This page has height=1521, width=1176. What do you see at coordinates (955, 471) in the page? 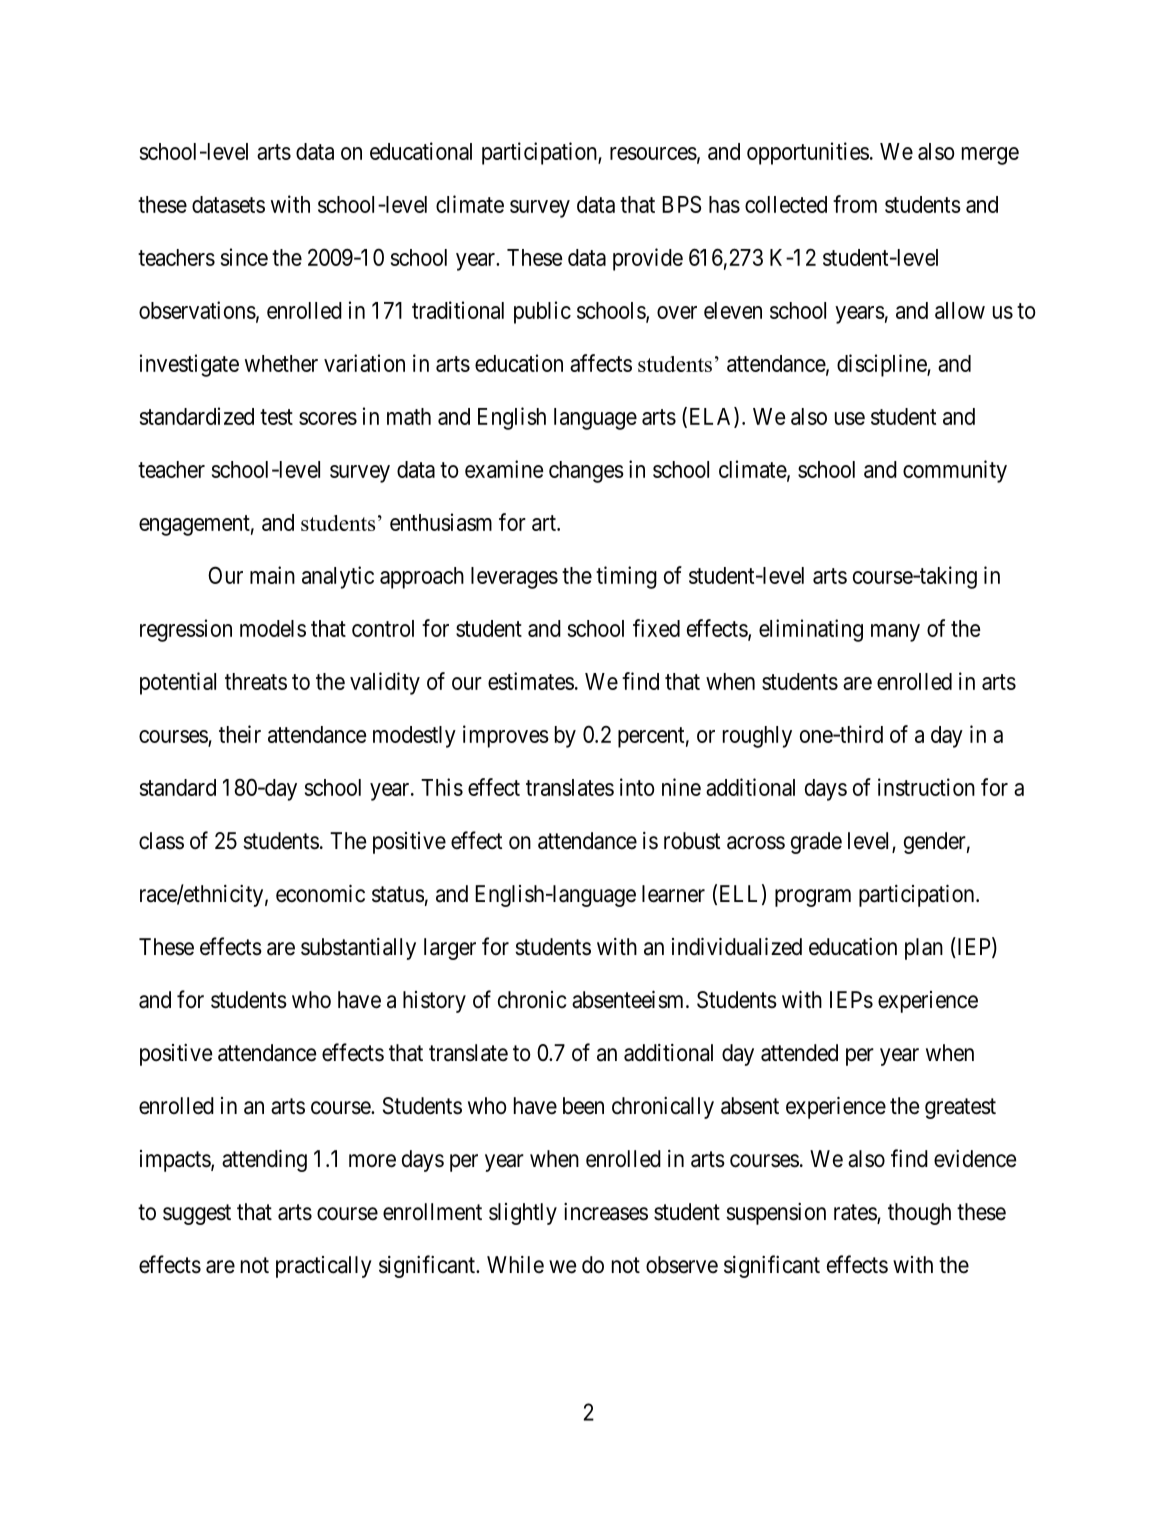
I see `community` at bounding box center [955, 471].
